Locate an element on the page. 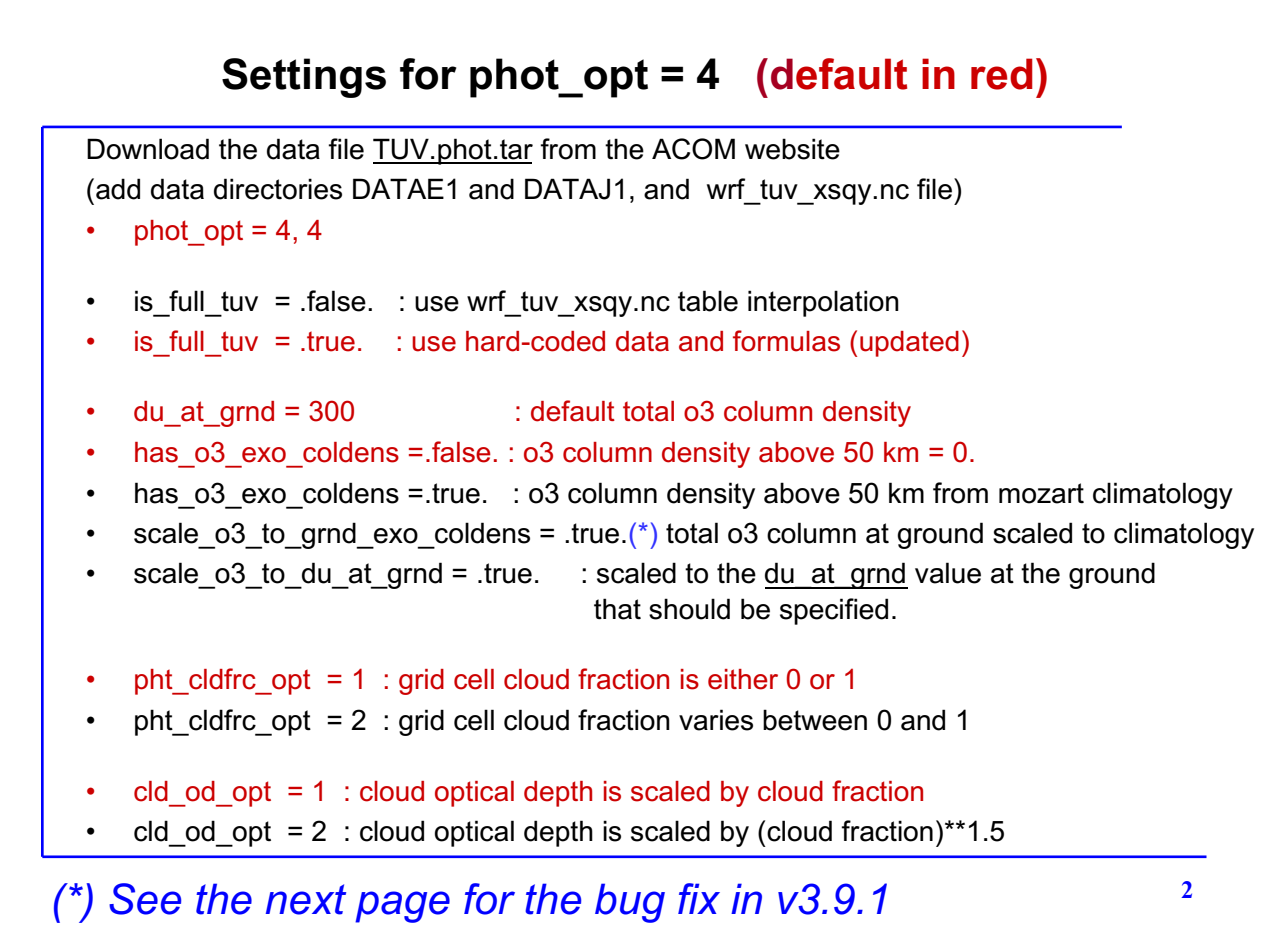 Image resolution: width=1270 pixels, height=952 pixels. website is located at coordinates (792, 149).
